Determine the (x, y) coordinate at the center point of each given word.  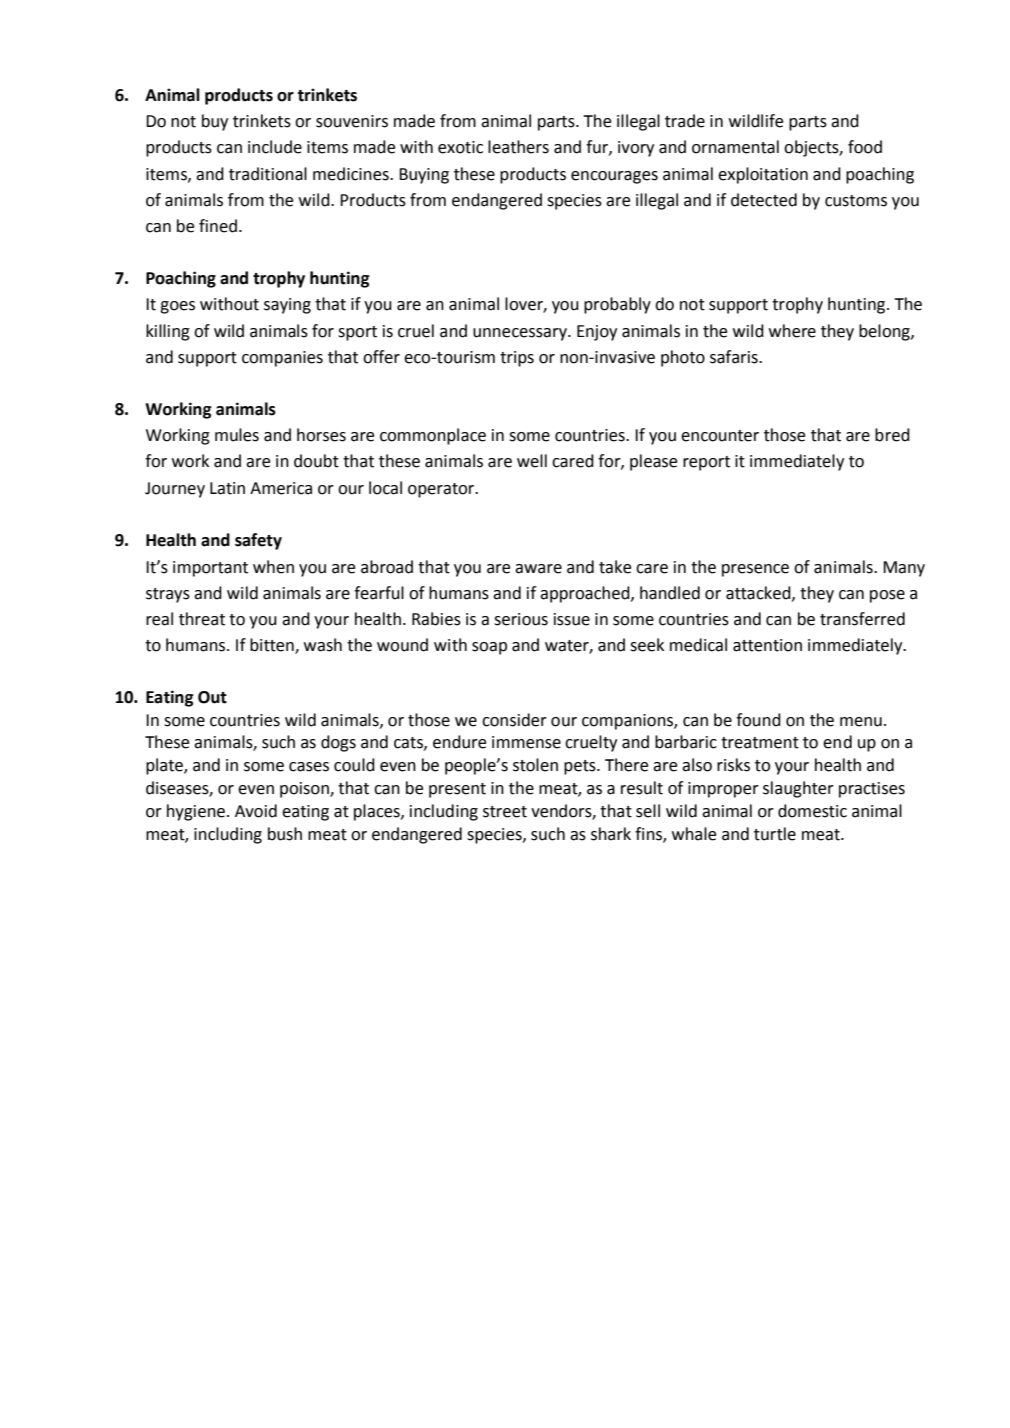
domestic (812, 811)
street (505, 812)
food (865, 147)
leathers (518, 147)
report (706, 463)
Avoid (256, 811)
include (275, 147)
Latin (227, 488)
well (532, 461)
